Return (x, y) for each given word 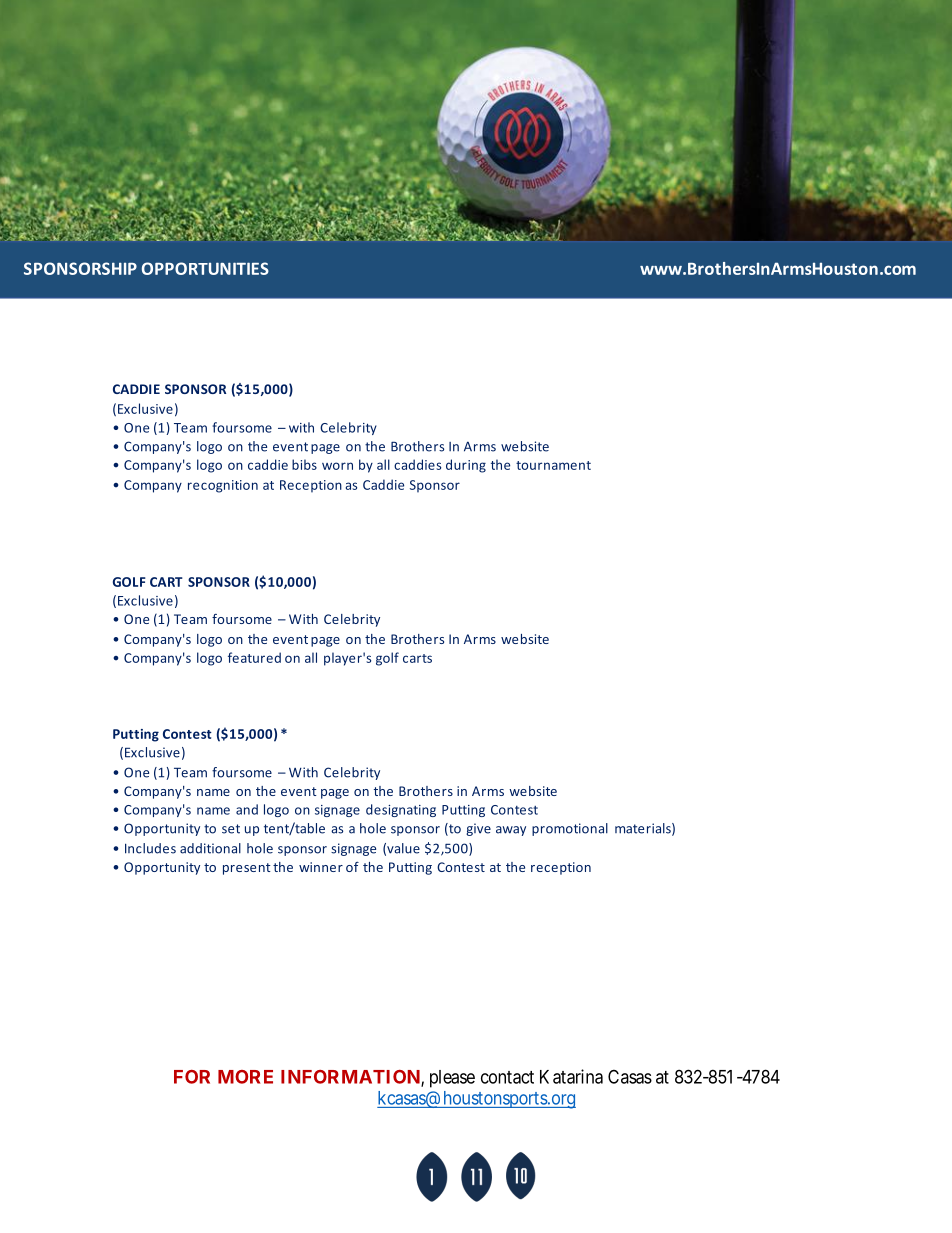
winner (321, 867)
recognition (223, 486)
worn (337, 466)
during (466, 466)
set (231, 829)
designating (401, 810)
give (478, 829)
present (247, 869)
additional (210, 848)
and (247, 809)
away (511, 831)
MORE (245, 1077)
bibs (304, 464)
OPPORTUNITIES (205, 268)
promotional (570, 829)
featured (254, 657)
